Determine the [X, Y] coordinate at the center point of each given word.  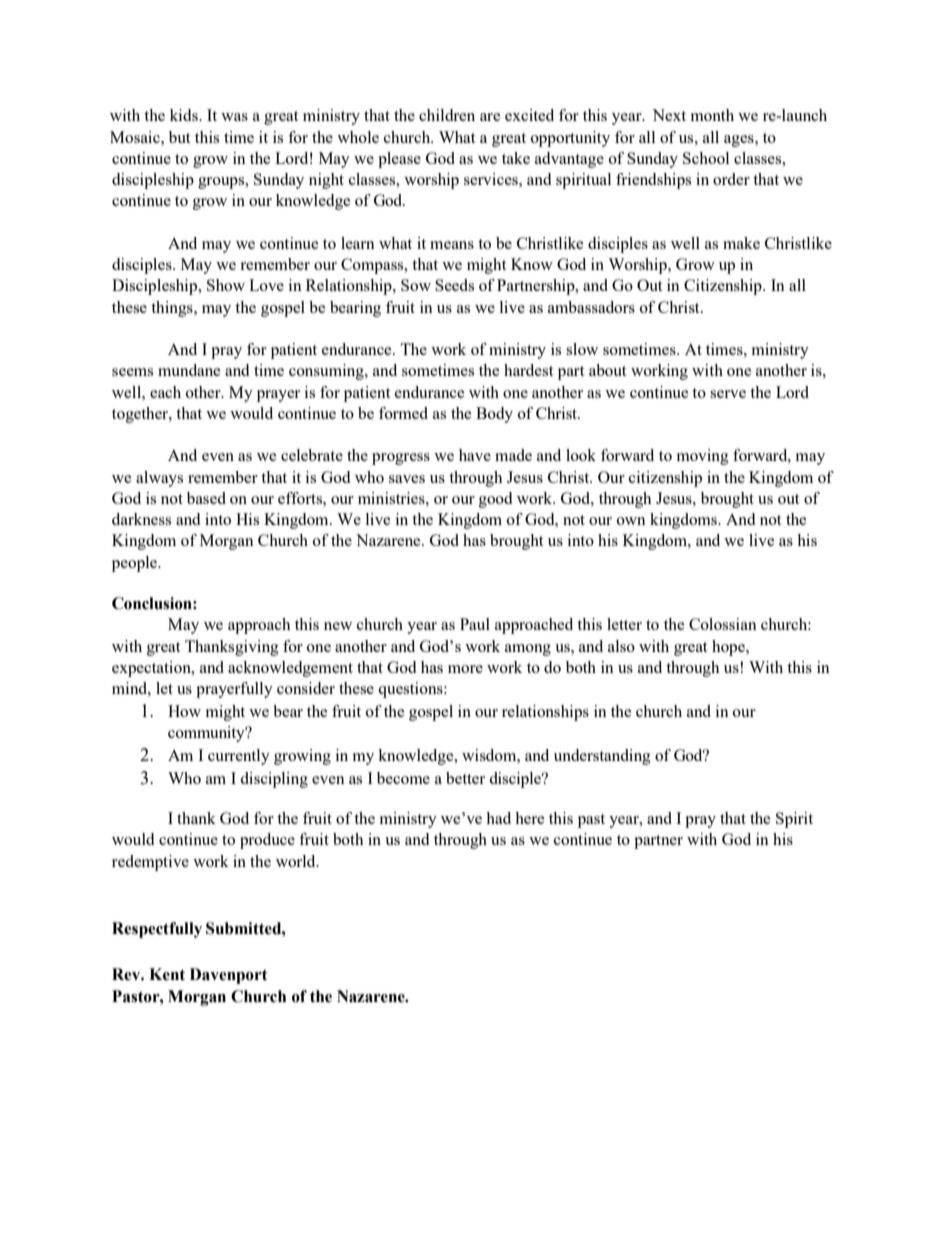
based [206, 498]
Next [669, 115]
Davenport [229, 976]
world [297, 861]
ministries [392, 498]
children [447, 115]
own [631, 521]
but [179, 137]
